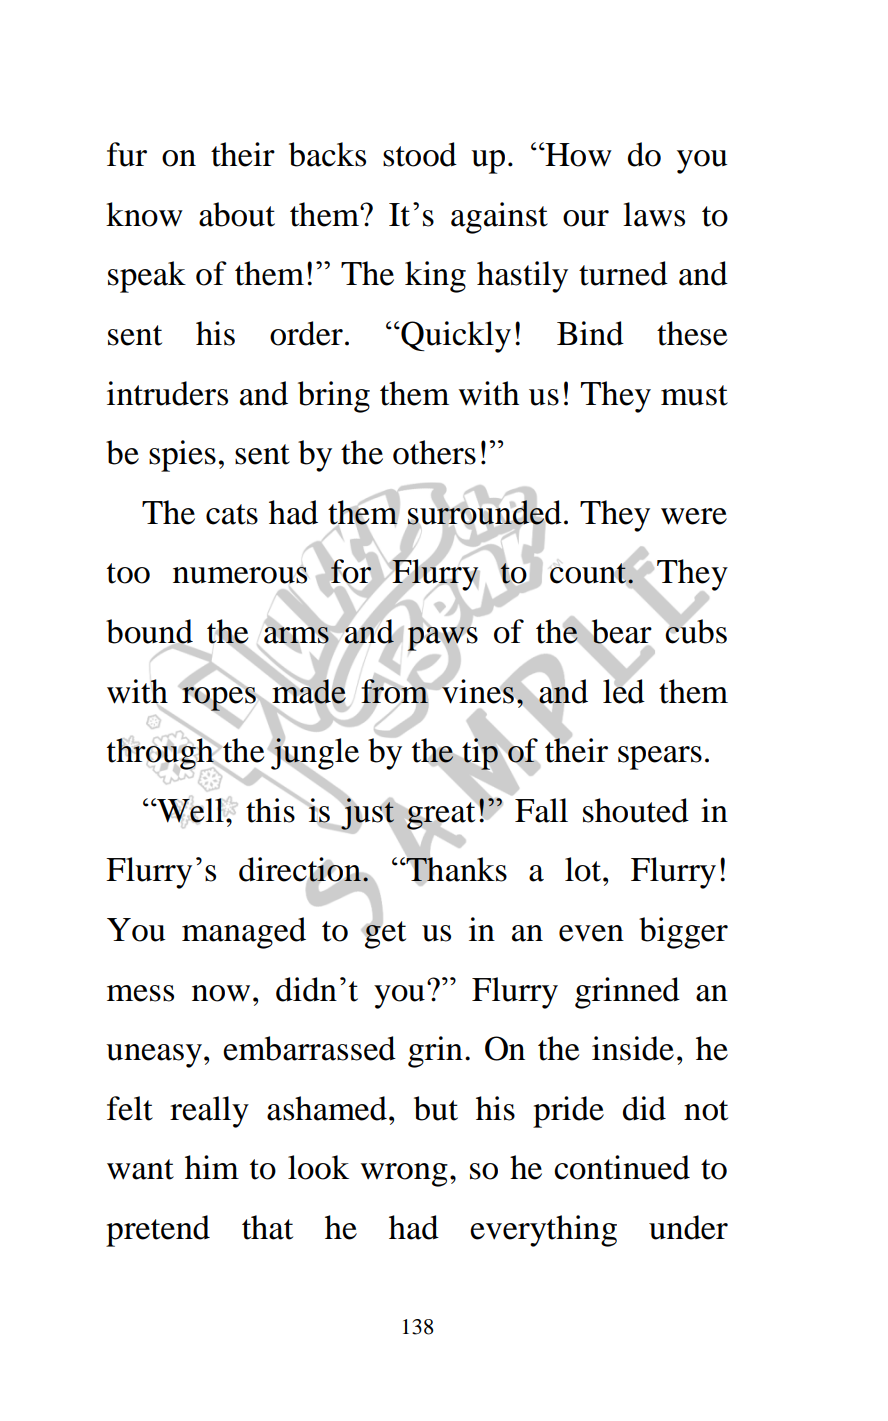 The width and height of the page is (888, 1421). Describe the element at coordinates (654, 214) in the page. I see `laws` at that location.
